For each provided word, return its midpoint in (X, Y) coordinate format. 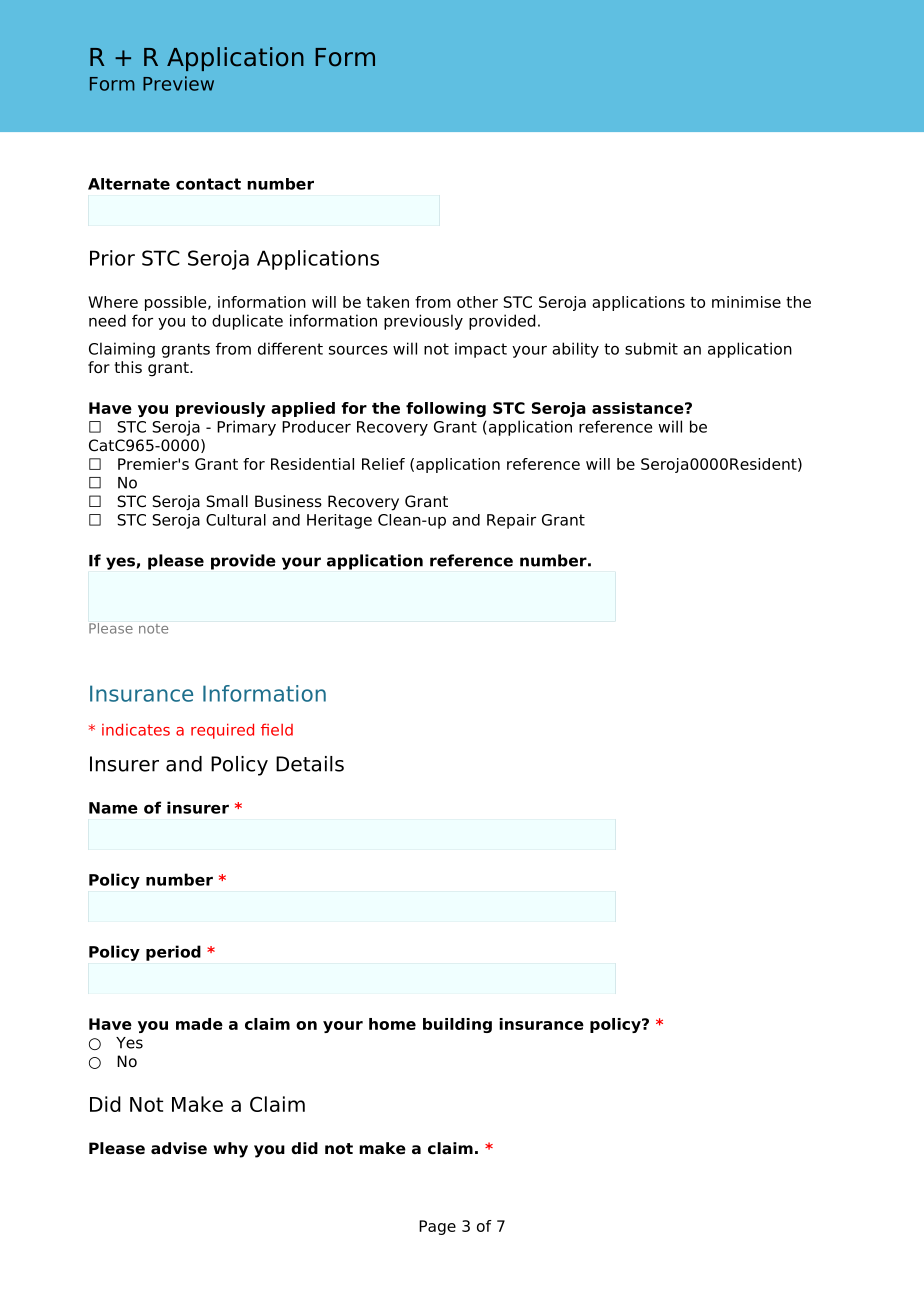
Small (227, 501)
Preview (178, 83)
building (457, 1025)
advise (179, 1148)
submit (651, 348)
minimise (746, 302)
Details (310, 764)
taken (387, 302)
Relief (383, 464)
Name (113, 808)
